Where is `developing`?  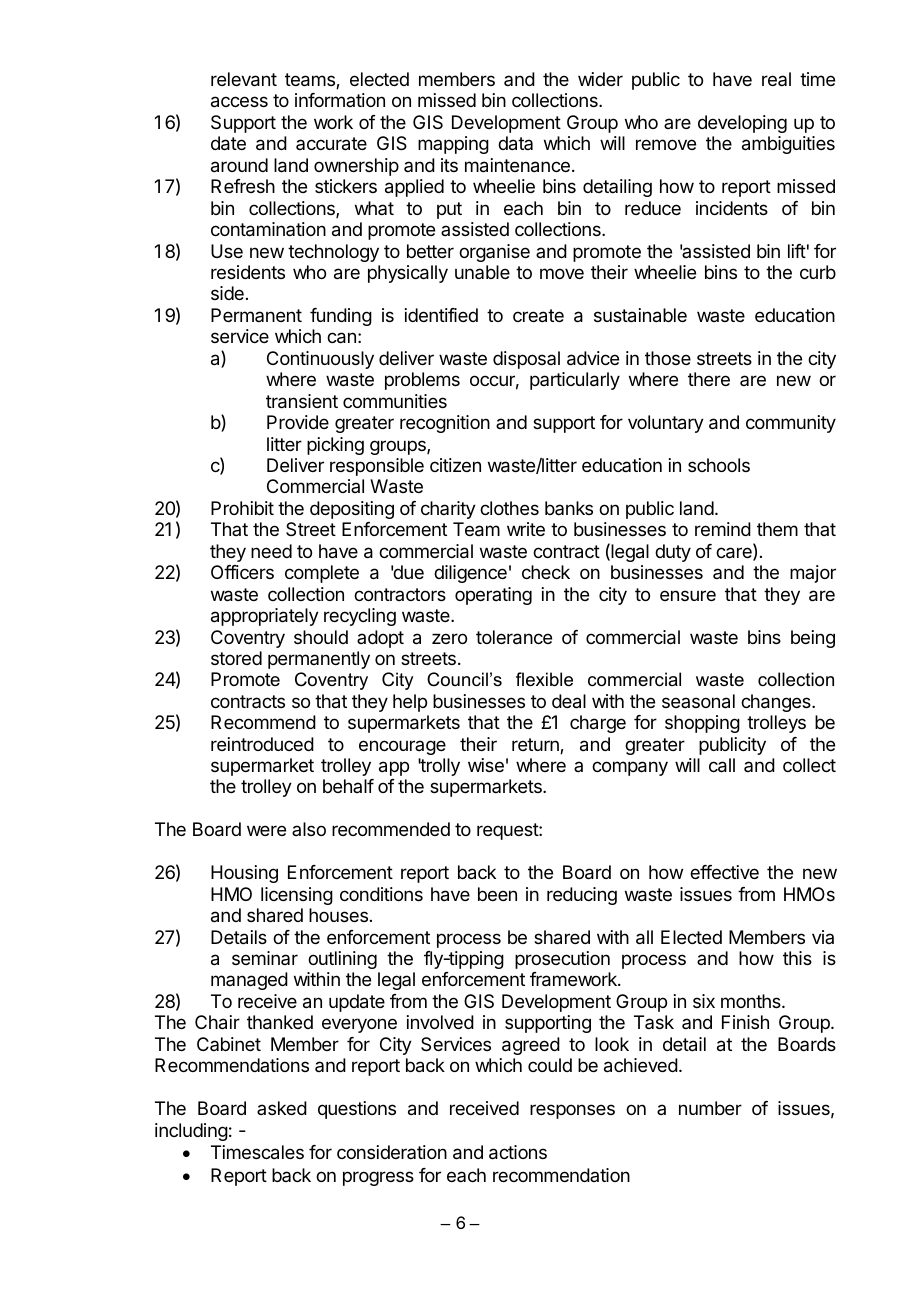 developing is located at coordinates (742, 124).
